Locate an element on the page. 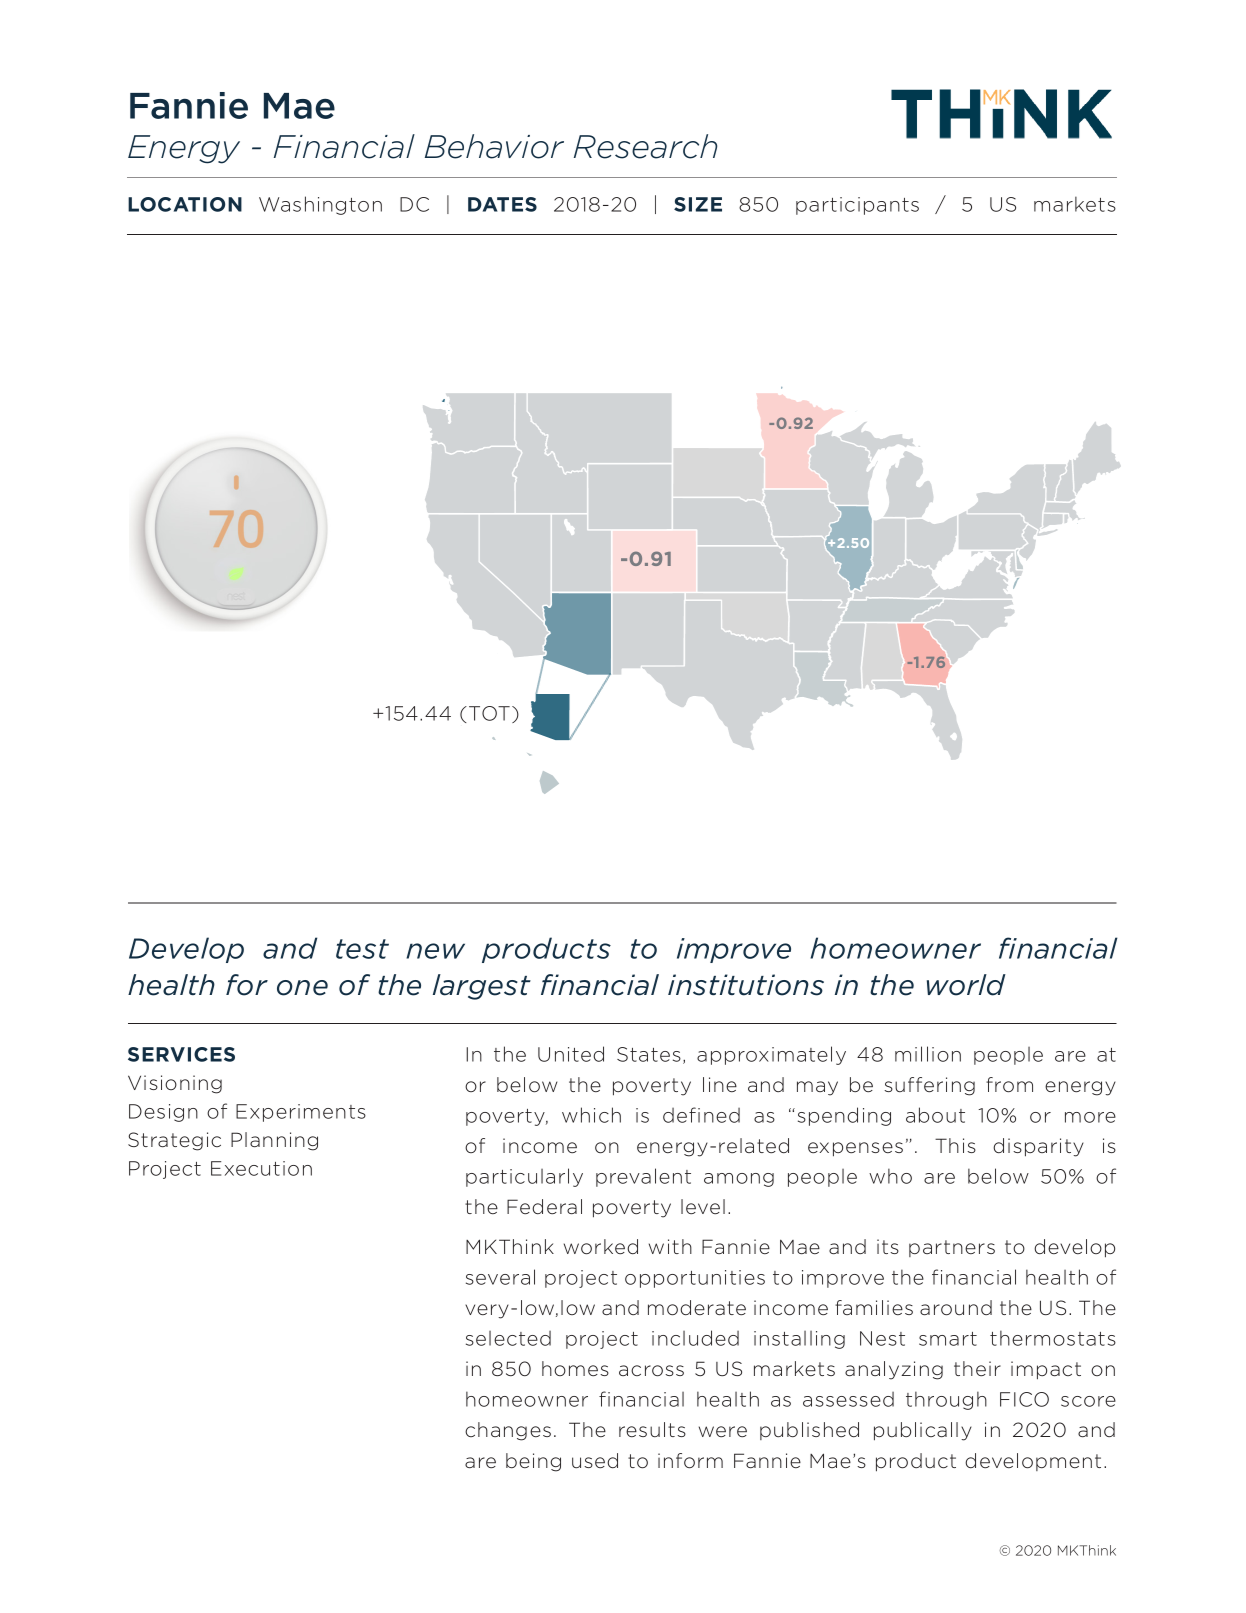  Washington is located at coordinates (320, 205).
